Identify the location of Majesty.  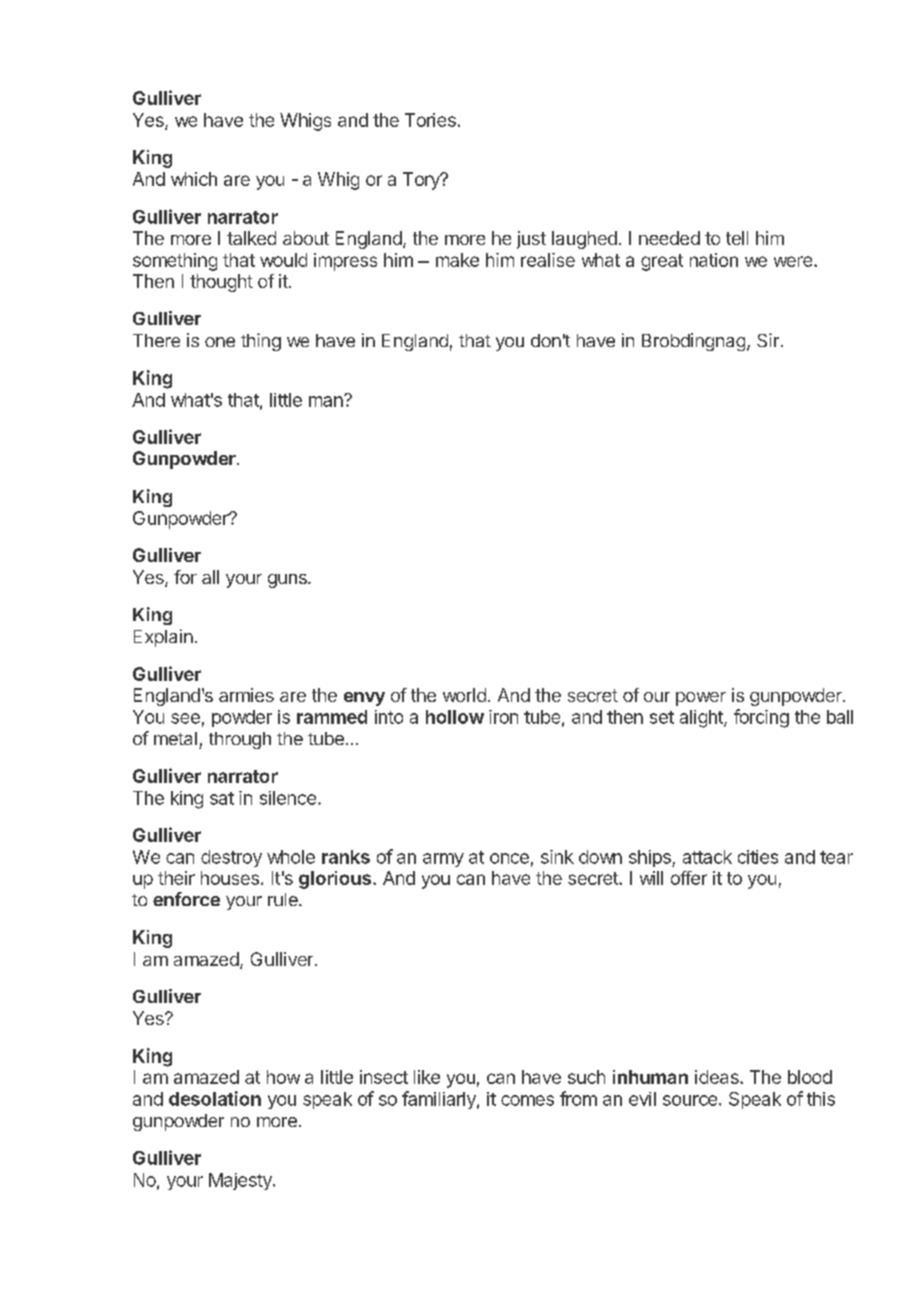
(241, 1181).
